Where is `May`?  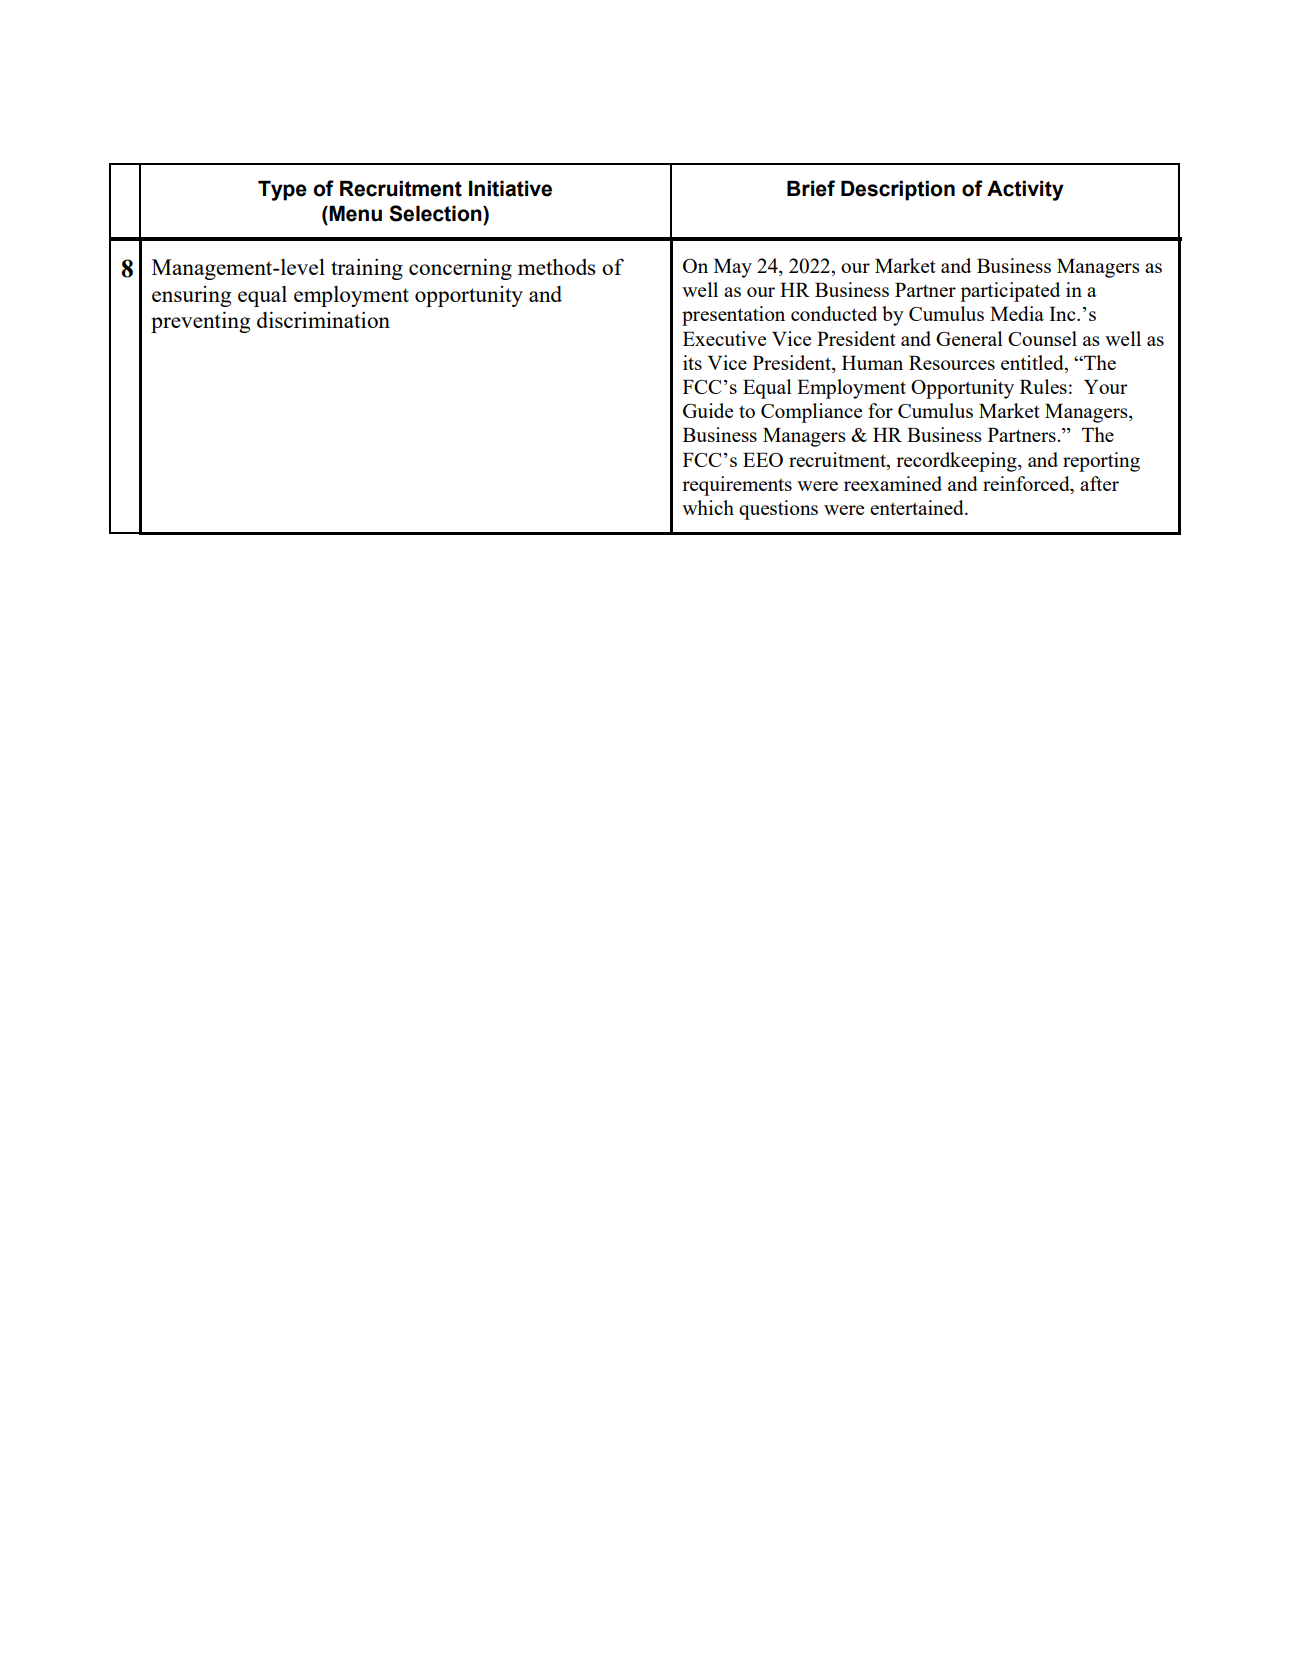 May is located at coordinates (733, 268).
